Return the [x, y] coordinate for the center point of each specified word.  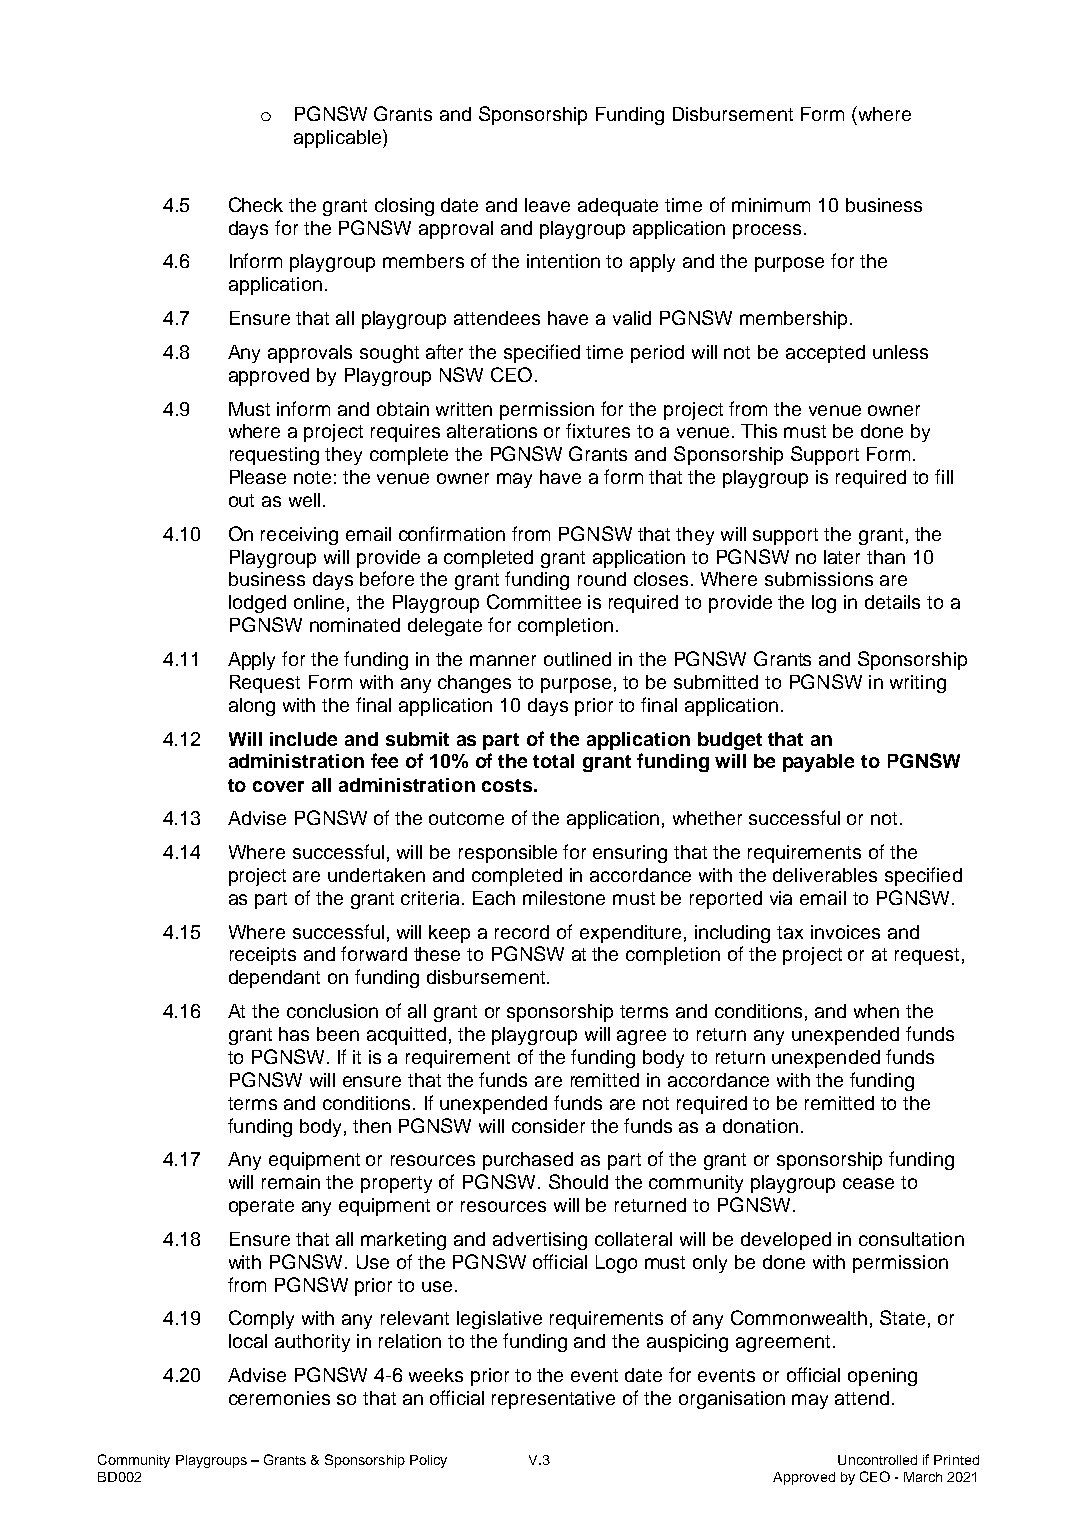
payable [818, 763]
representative [553, 1400]
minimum [771, 205]
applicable [339, 138]
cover [278, 786]
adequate [618, 207]
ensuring [630, 854]
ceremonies [279, 1398]
